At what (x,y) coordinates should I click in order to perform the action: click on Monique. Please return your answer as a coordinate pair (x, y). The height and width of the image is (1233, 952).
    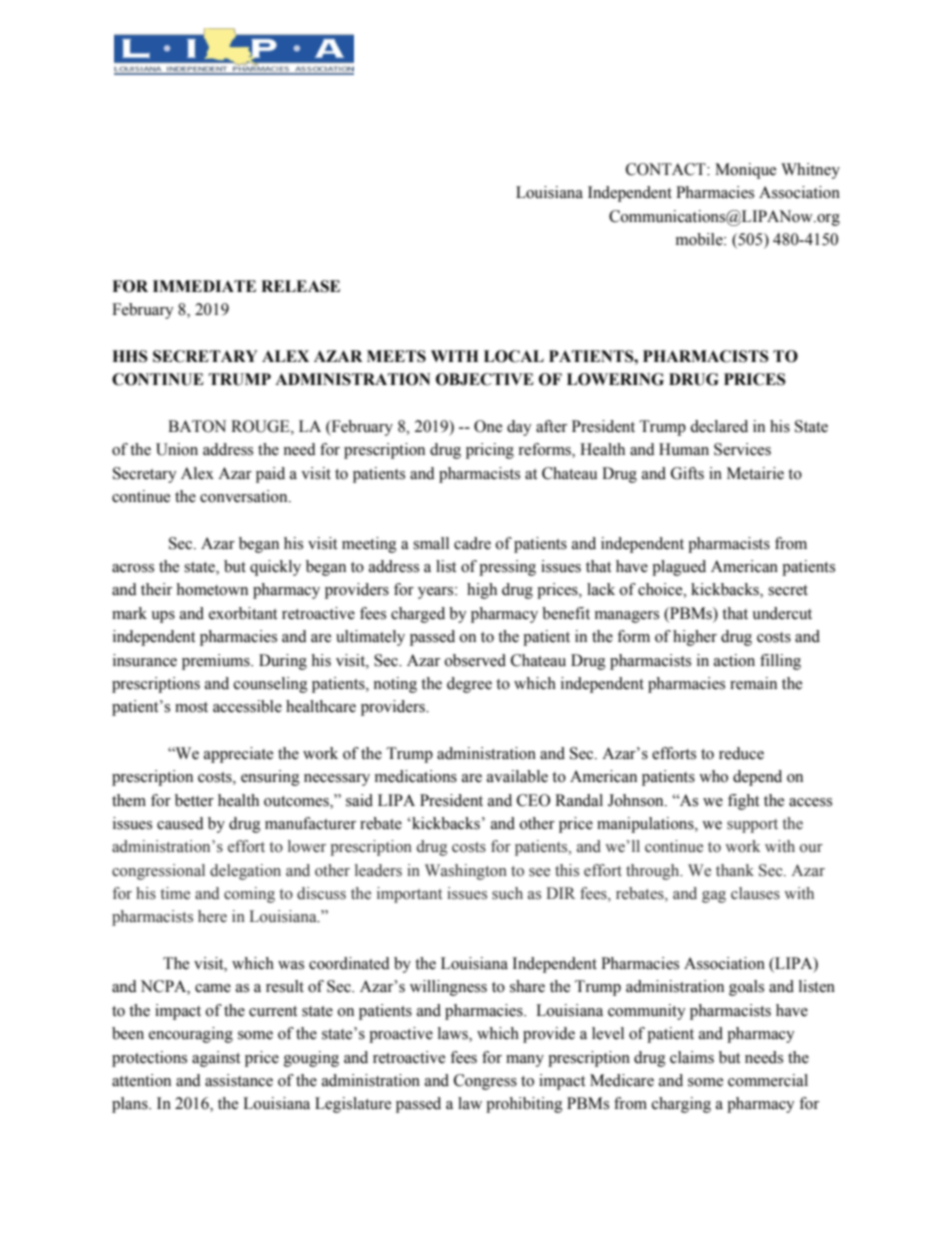
    Looking at the image, I should click on (745, 171).
